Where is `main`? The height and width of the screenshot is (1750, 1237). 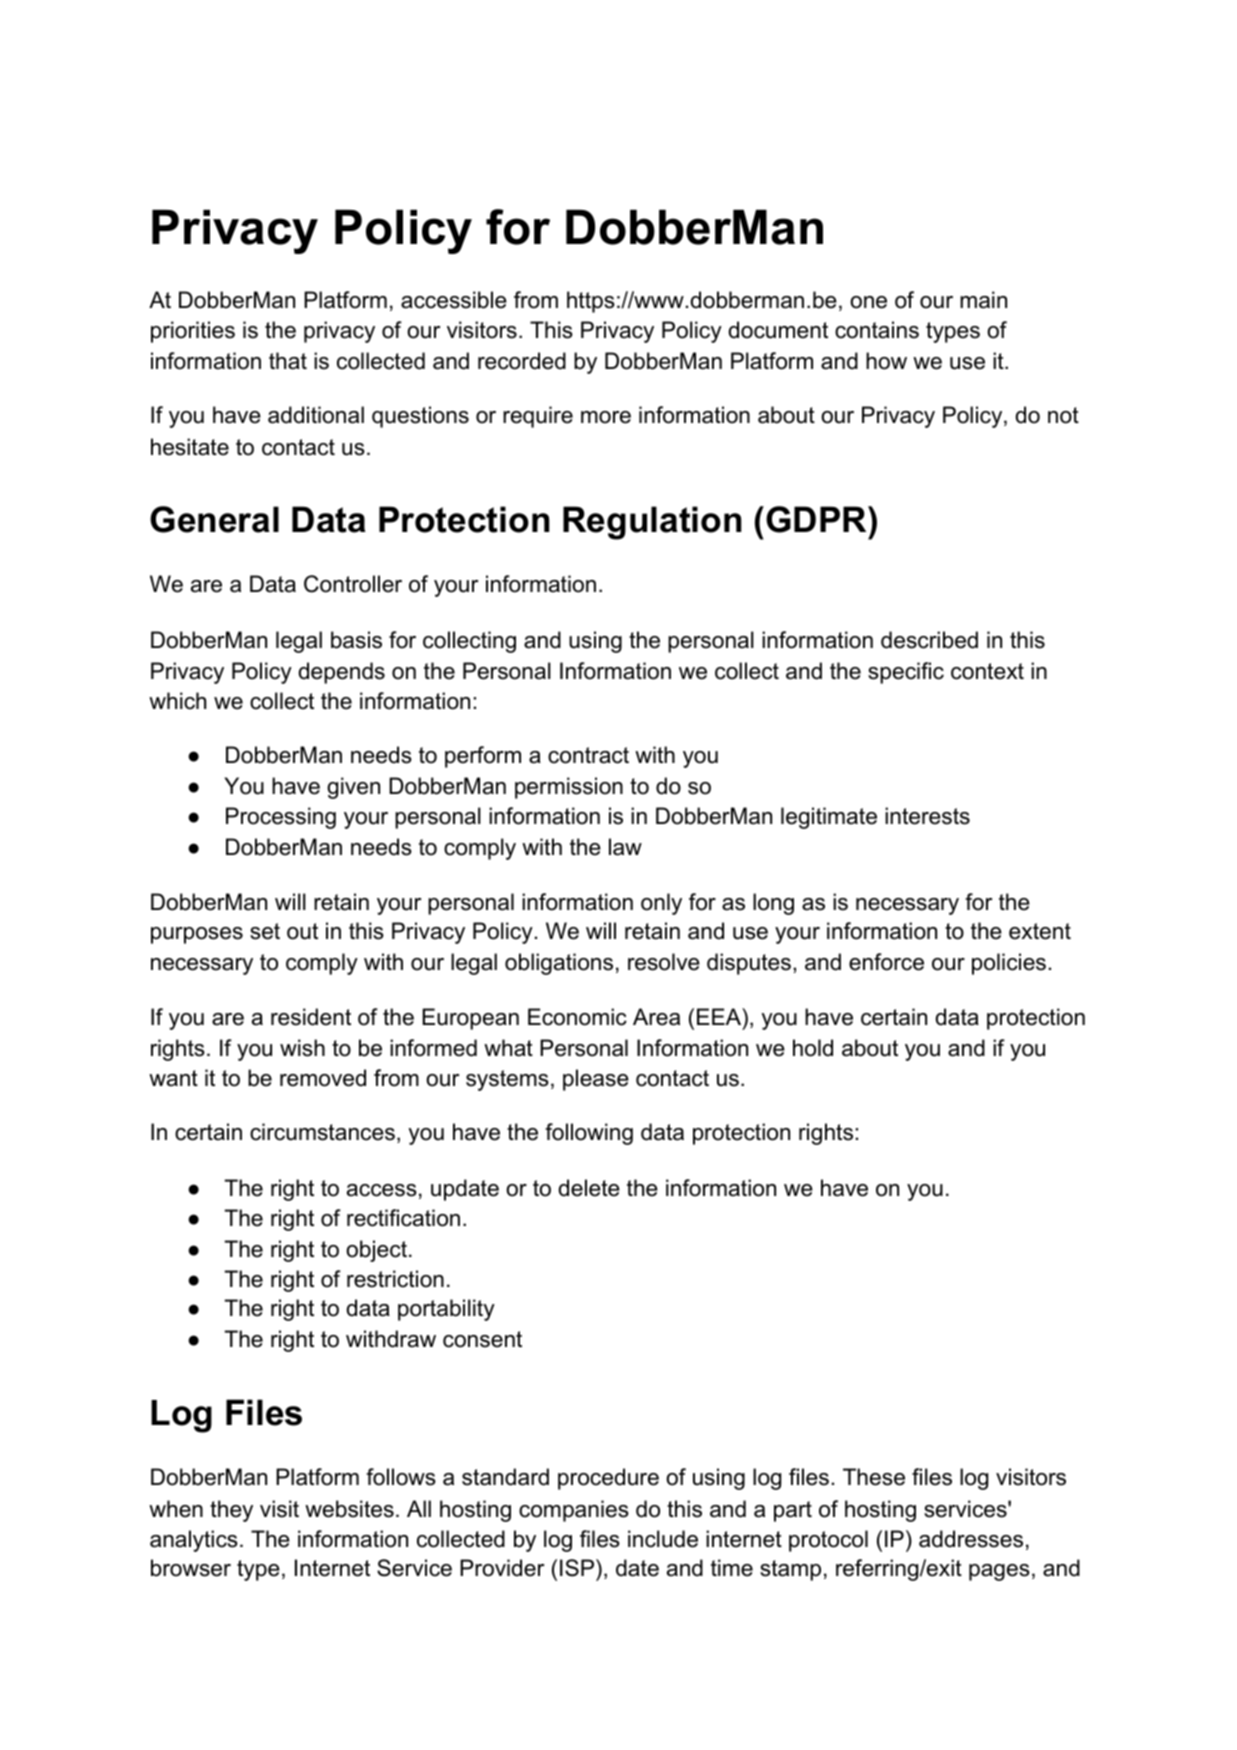
main is located at coordinates (983, 300).
